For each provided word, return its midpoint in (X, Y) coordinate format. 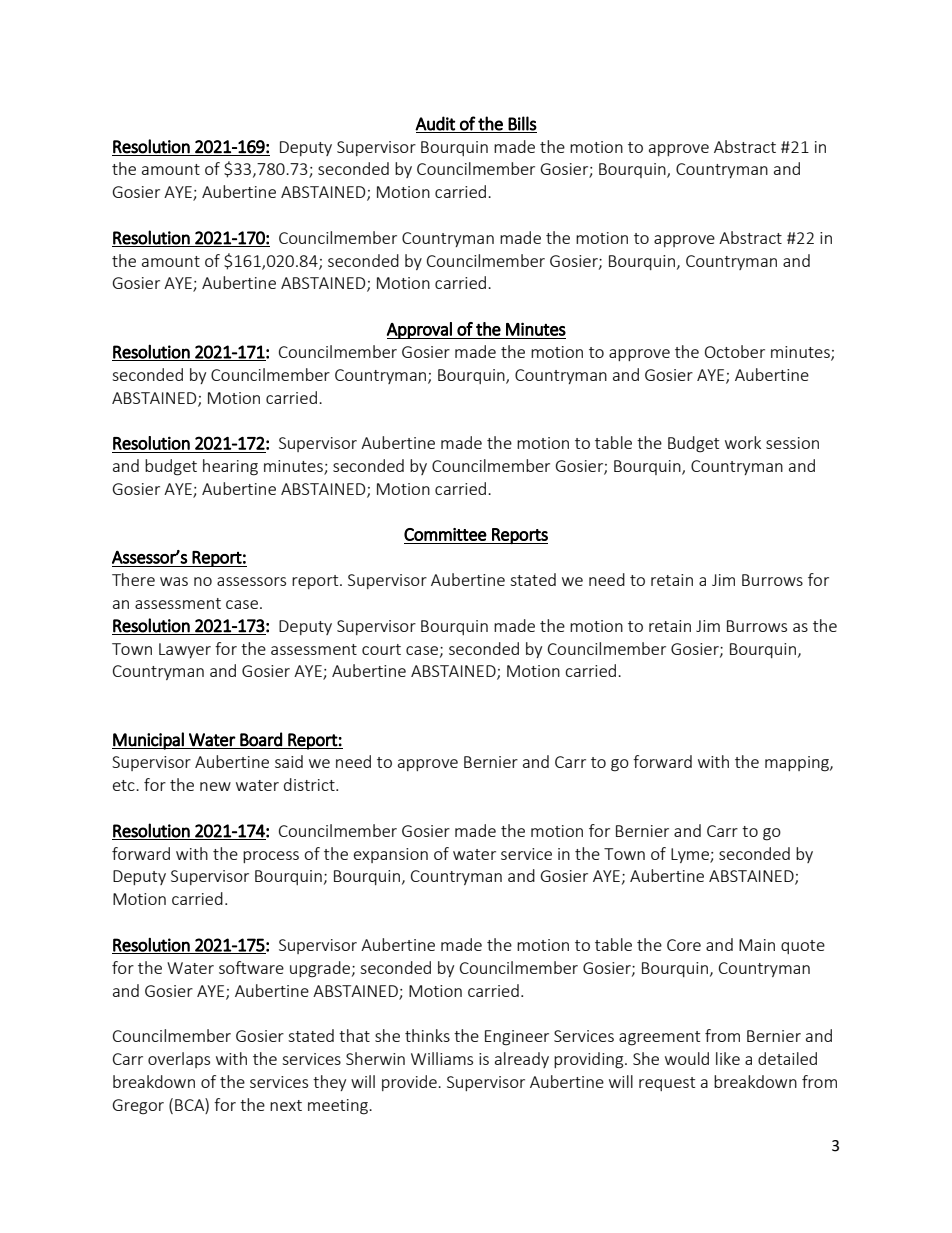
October (735, 351)
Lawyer (185, 650)
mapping (798, 764)
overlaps (179, 1060)
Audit (435, 123)
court (381, 649)
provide (410, 1083)
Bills (522, 123)
